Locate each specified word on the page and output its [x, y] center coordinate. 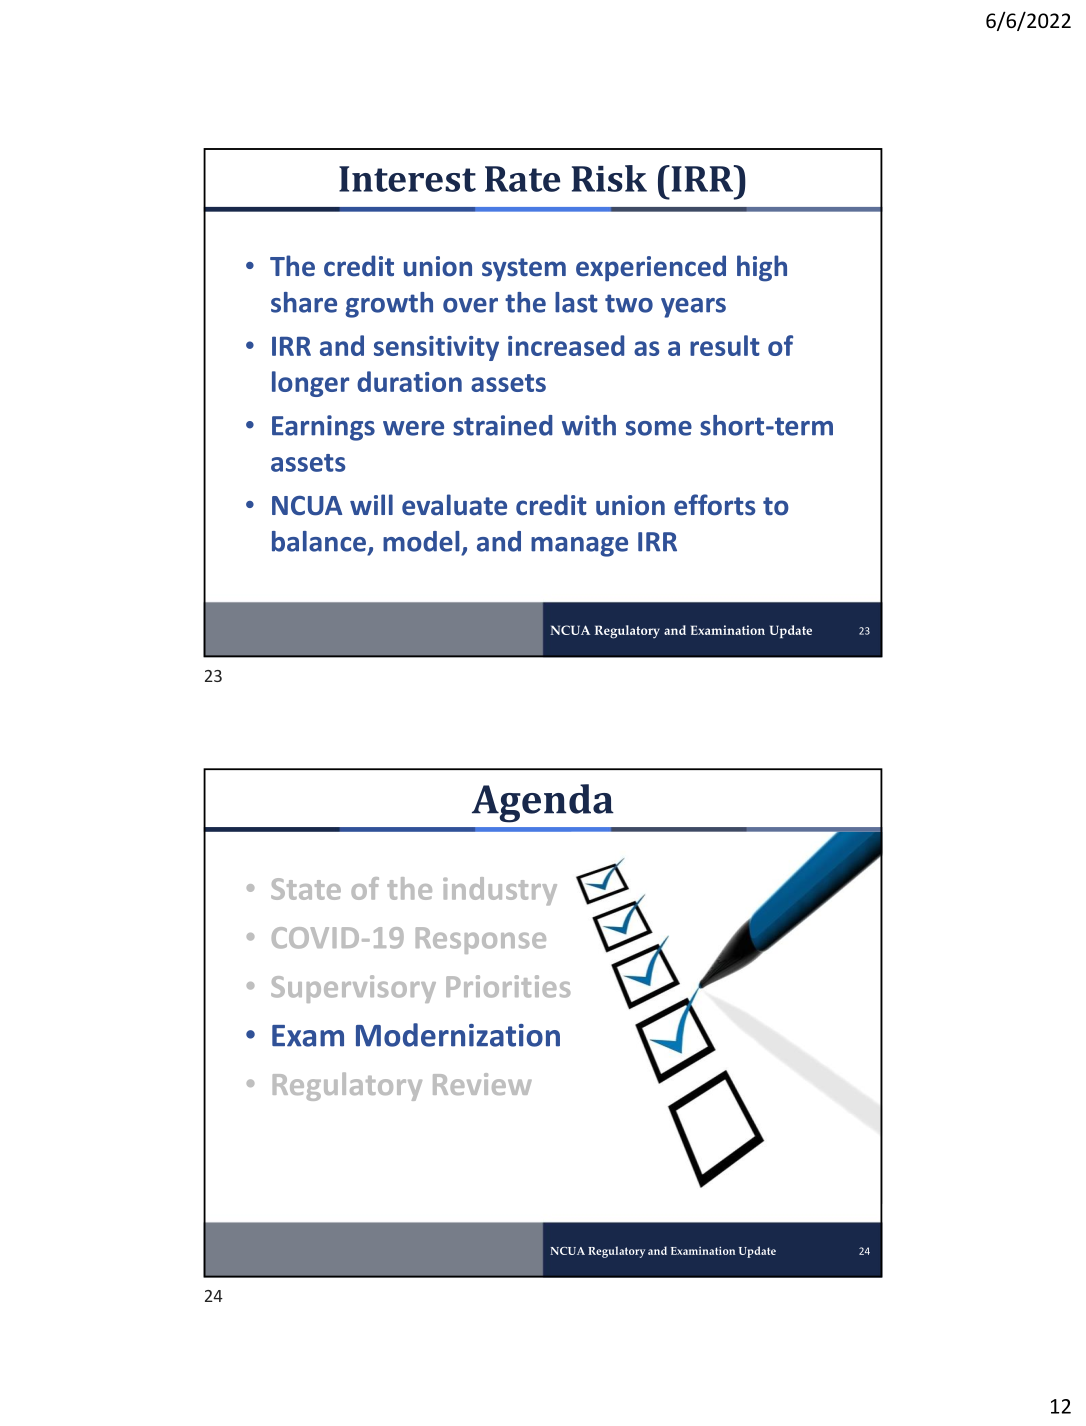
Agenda [543, 803]
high [762, 268]
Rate [522, 179]
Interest [407, 179]
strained [503, 425]
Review [482, 1084]
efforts [715, 505]
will [371, 504]
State [306, 889]
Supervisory [353, 989]
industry [500, 891]
